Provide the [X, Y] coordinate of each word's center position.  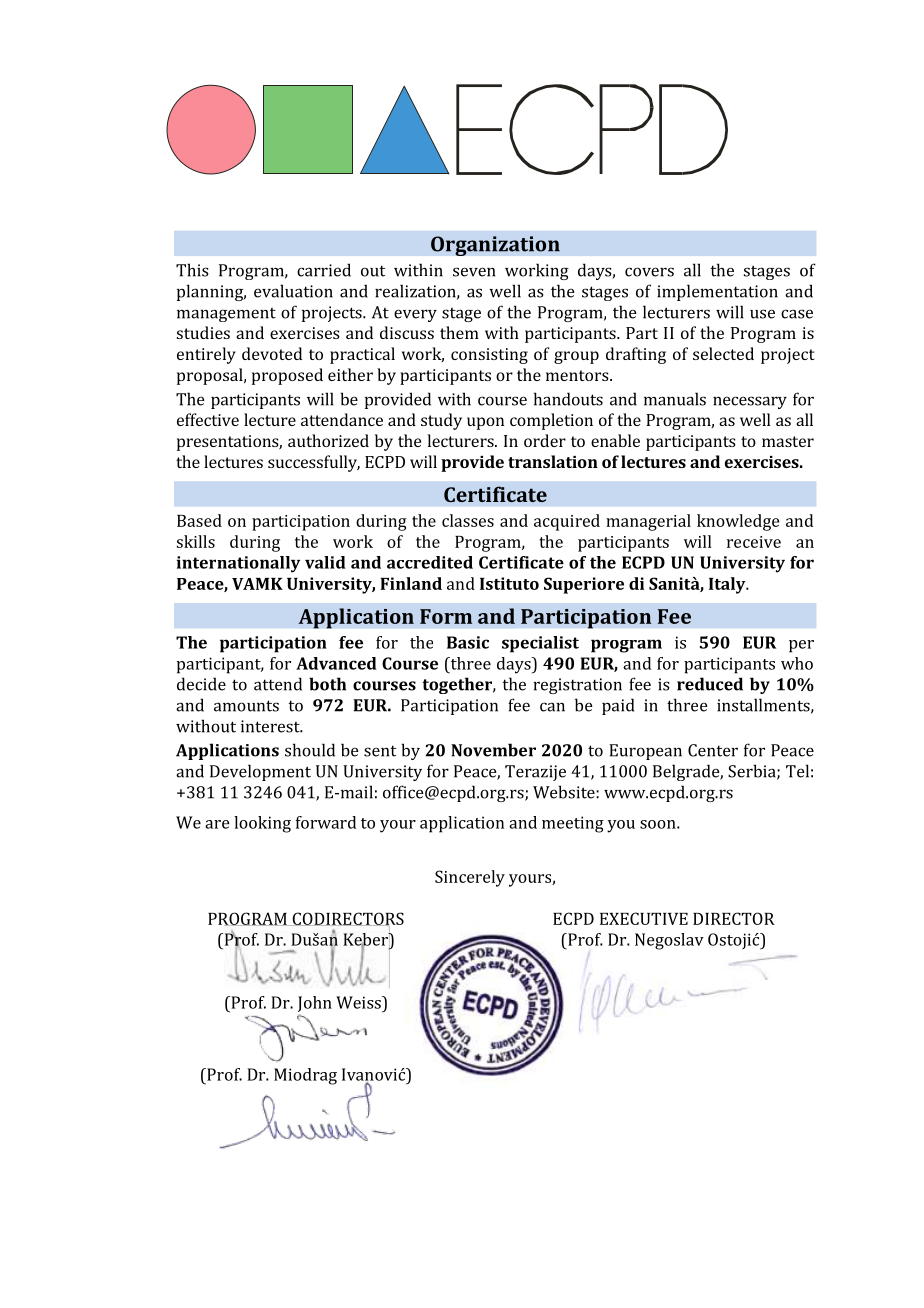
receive [754, 542]
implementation [717, 292]
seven [474, 272]
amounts [246, 706]
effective [208, 419]
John [315, 1004]
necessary [750, 402]
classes [468, 520]
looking [262, 824]
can [552, 707]
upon [485, 423]
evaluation [293, 291]
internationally [238, 564]
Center [713, 750]
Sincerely [470, 878]
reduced [710, 684]
